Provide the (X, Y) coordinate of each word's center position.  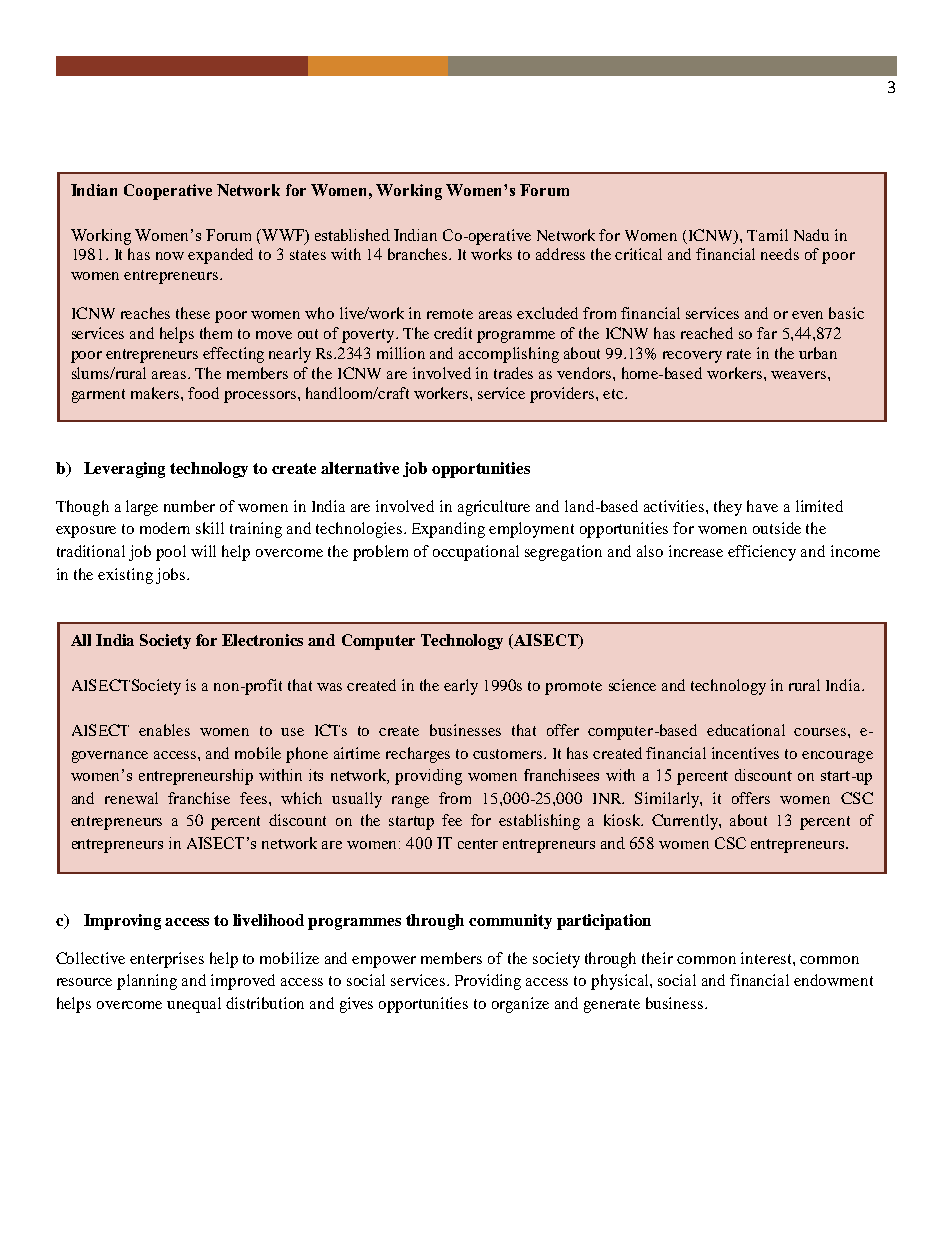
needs (780, 254)
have (762, 506)
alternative (360, 468)
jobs (172, 576)
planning (147, 982)
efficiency (762, 553)
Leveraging (124, 470)
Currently (686, 822)
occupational (476, 553)
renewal (131, 798)
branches (419, 254)
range (410, 802)
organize (520, 1005)
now (170, 256)
